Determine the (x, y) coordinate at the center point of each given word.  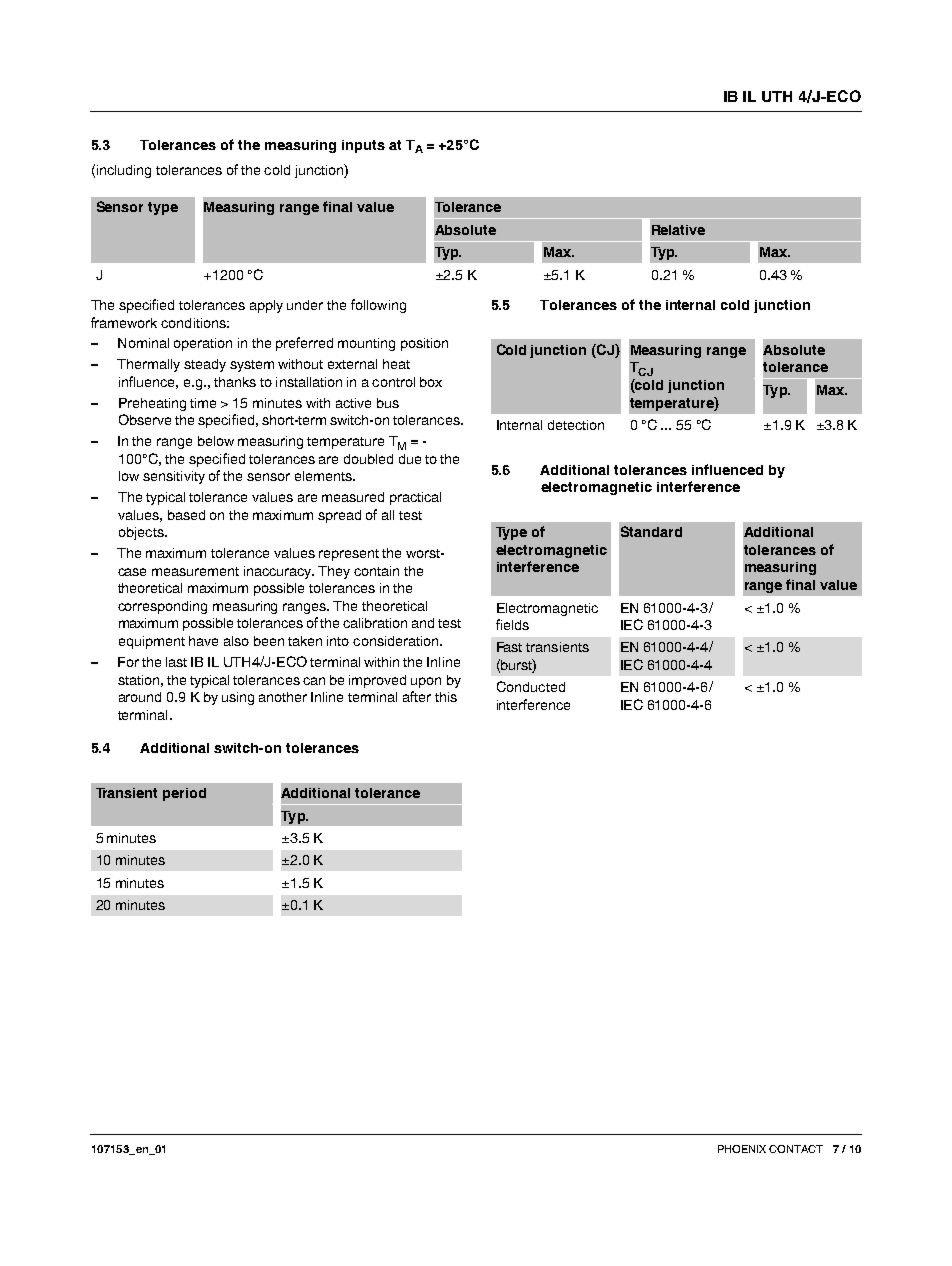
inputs (363, 146)
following (378, 306)
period (184, 794)
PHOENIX (742, 1149)
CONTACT (796, 1149)
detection (576, 425)
